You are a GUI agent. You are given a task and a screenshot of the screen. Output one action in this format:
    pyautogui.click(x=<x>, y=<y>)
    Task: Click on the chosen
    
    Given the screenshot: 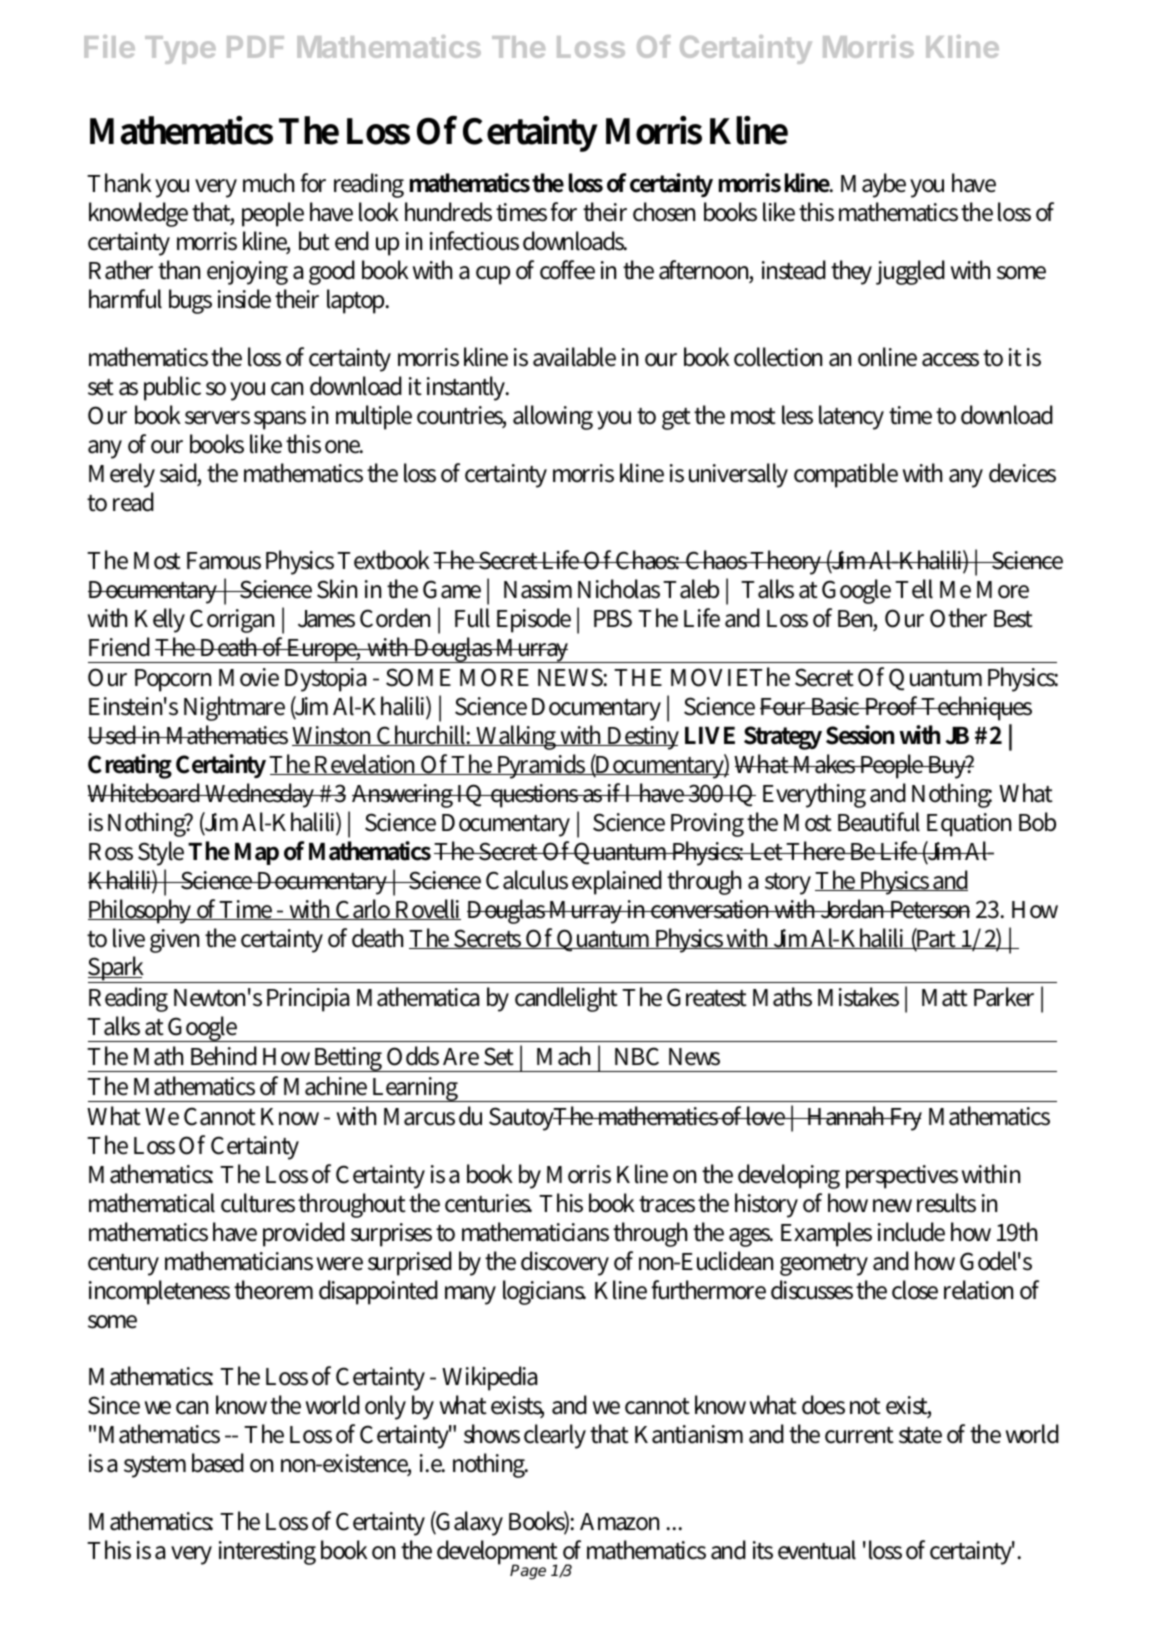 What is the action you would take?
    pyautogui.click(x=664, y=212)
